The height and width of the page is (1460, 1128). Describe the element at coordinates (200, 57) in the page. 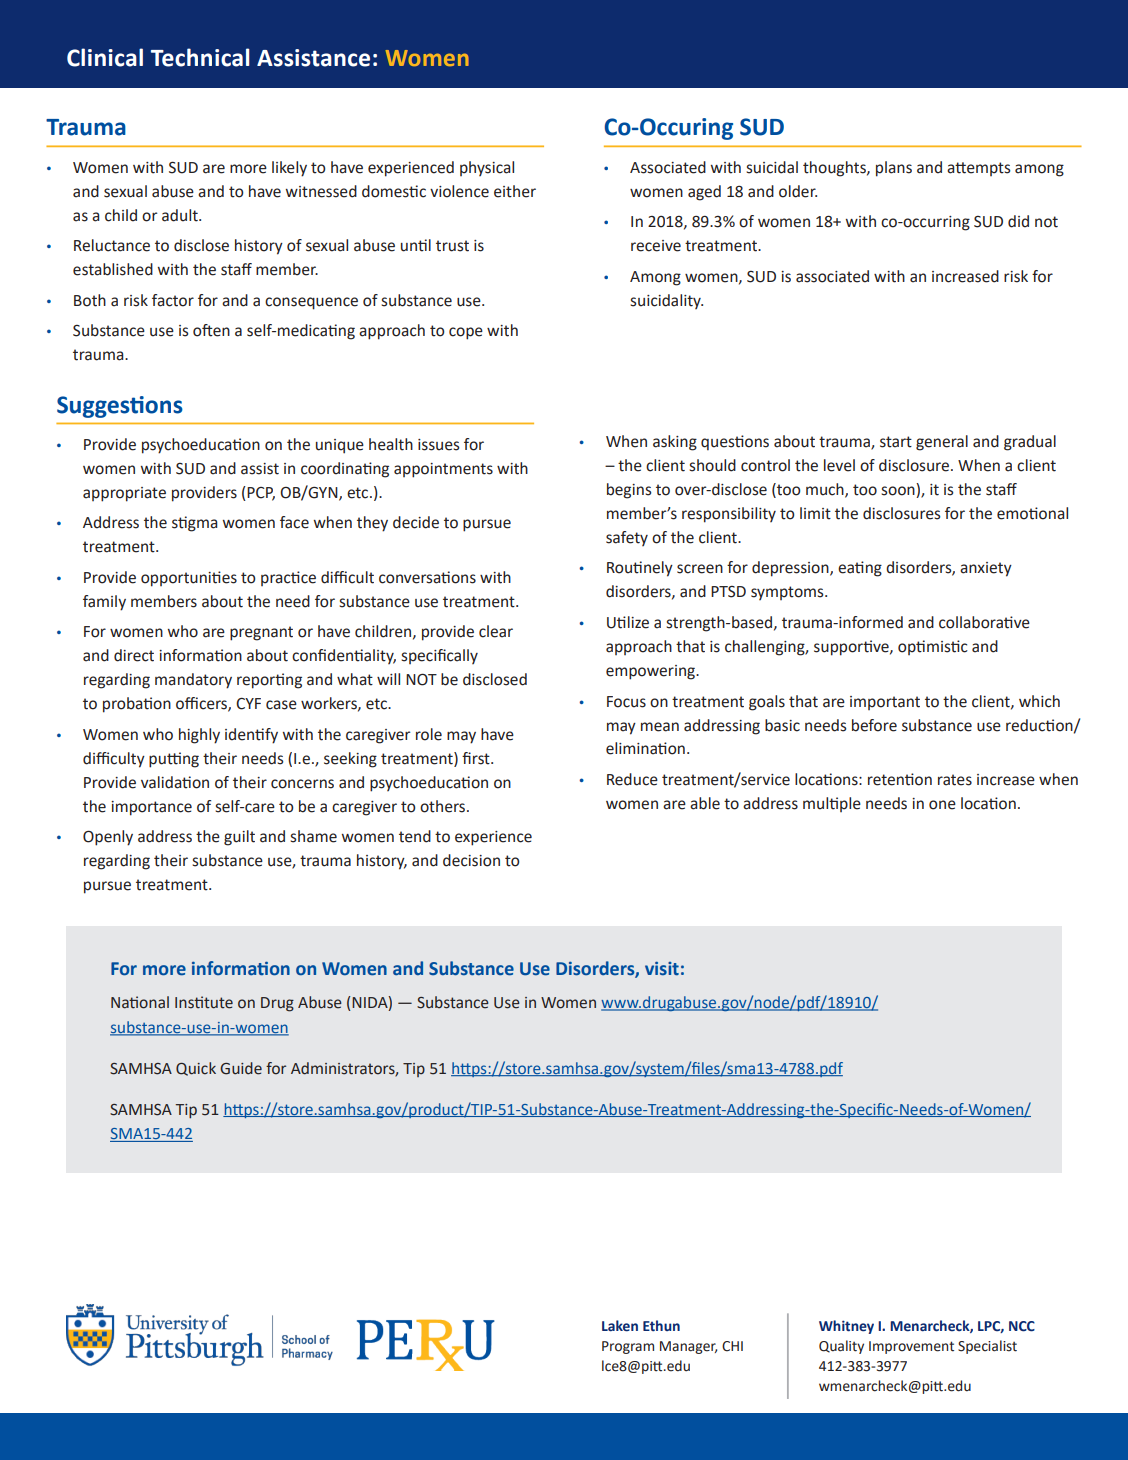

I see `Technical` at that location.
